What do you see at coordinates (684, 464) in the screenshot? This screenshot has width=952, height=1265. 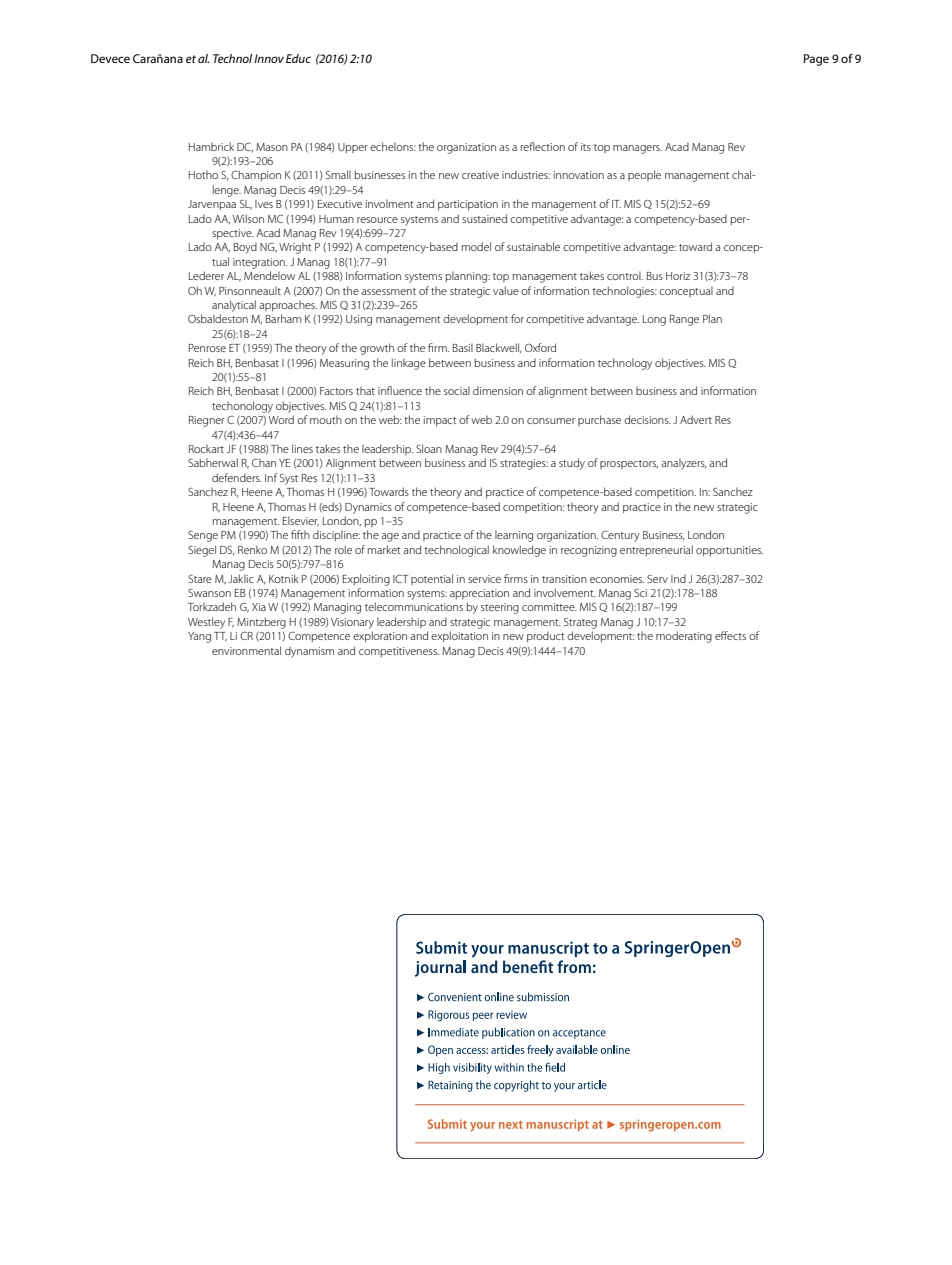 I see `analyzers` at bounding box center [684, 464].
